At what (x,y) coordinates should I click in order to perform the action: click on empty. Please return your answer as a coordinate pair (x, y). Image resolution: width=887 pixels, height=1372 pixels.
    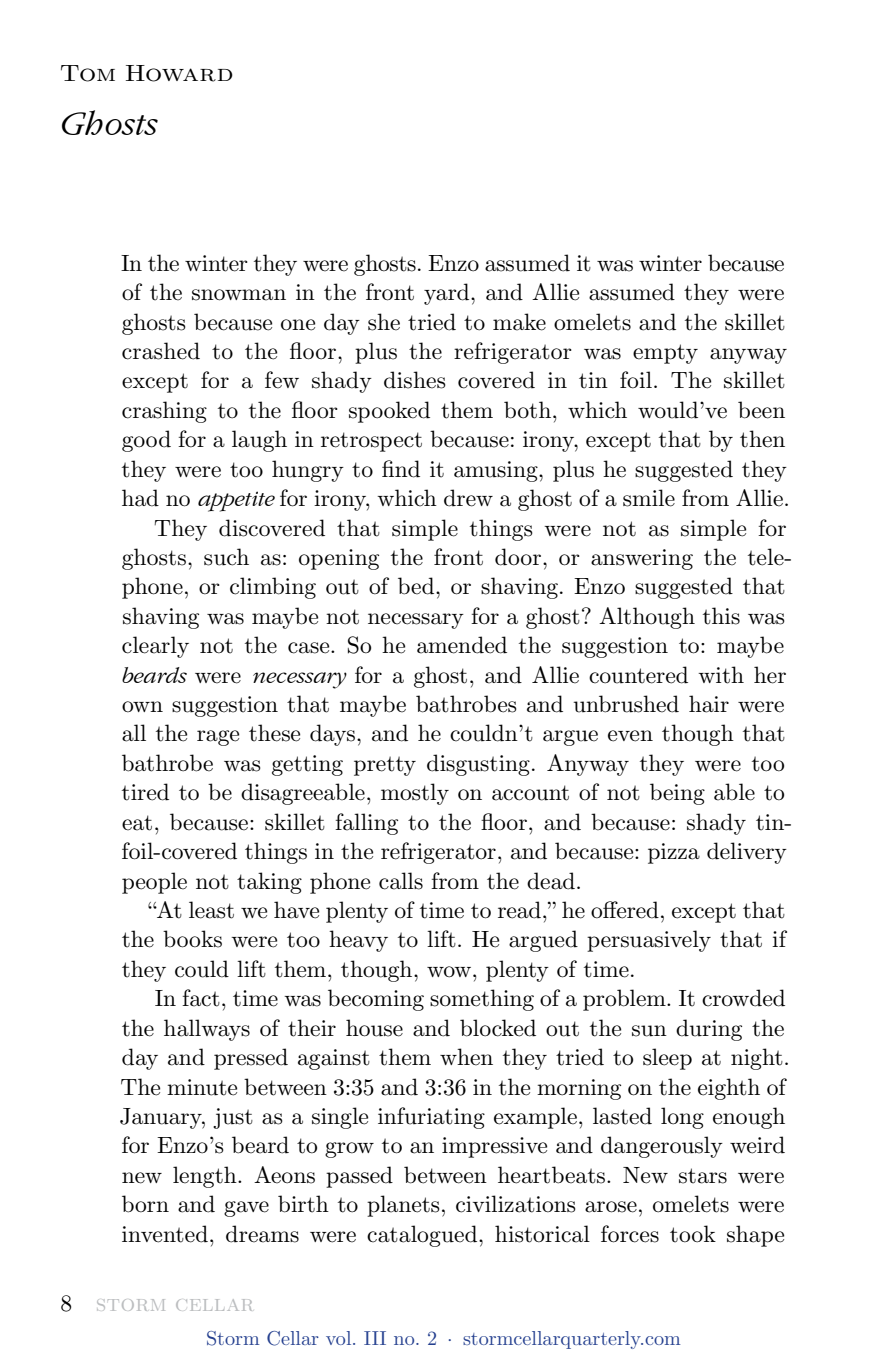
    Looking at the image, I should click on (665, 354).
